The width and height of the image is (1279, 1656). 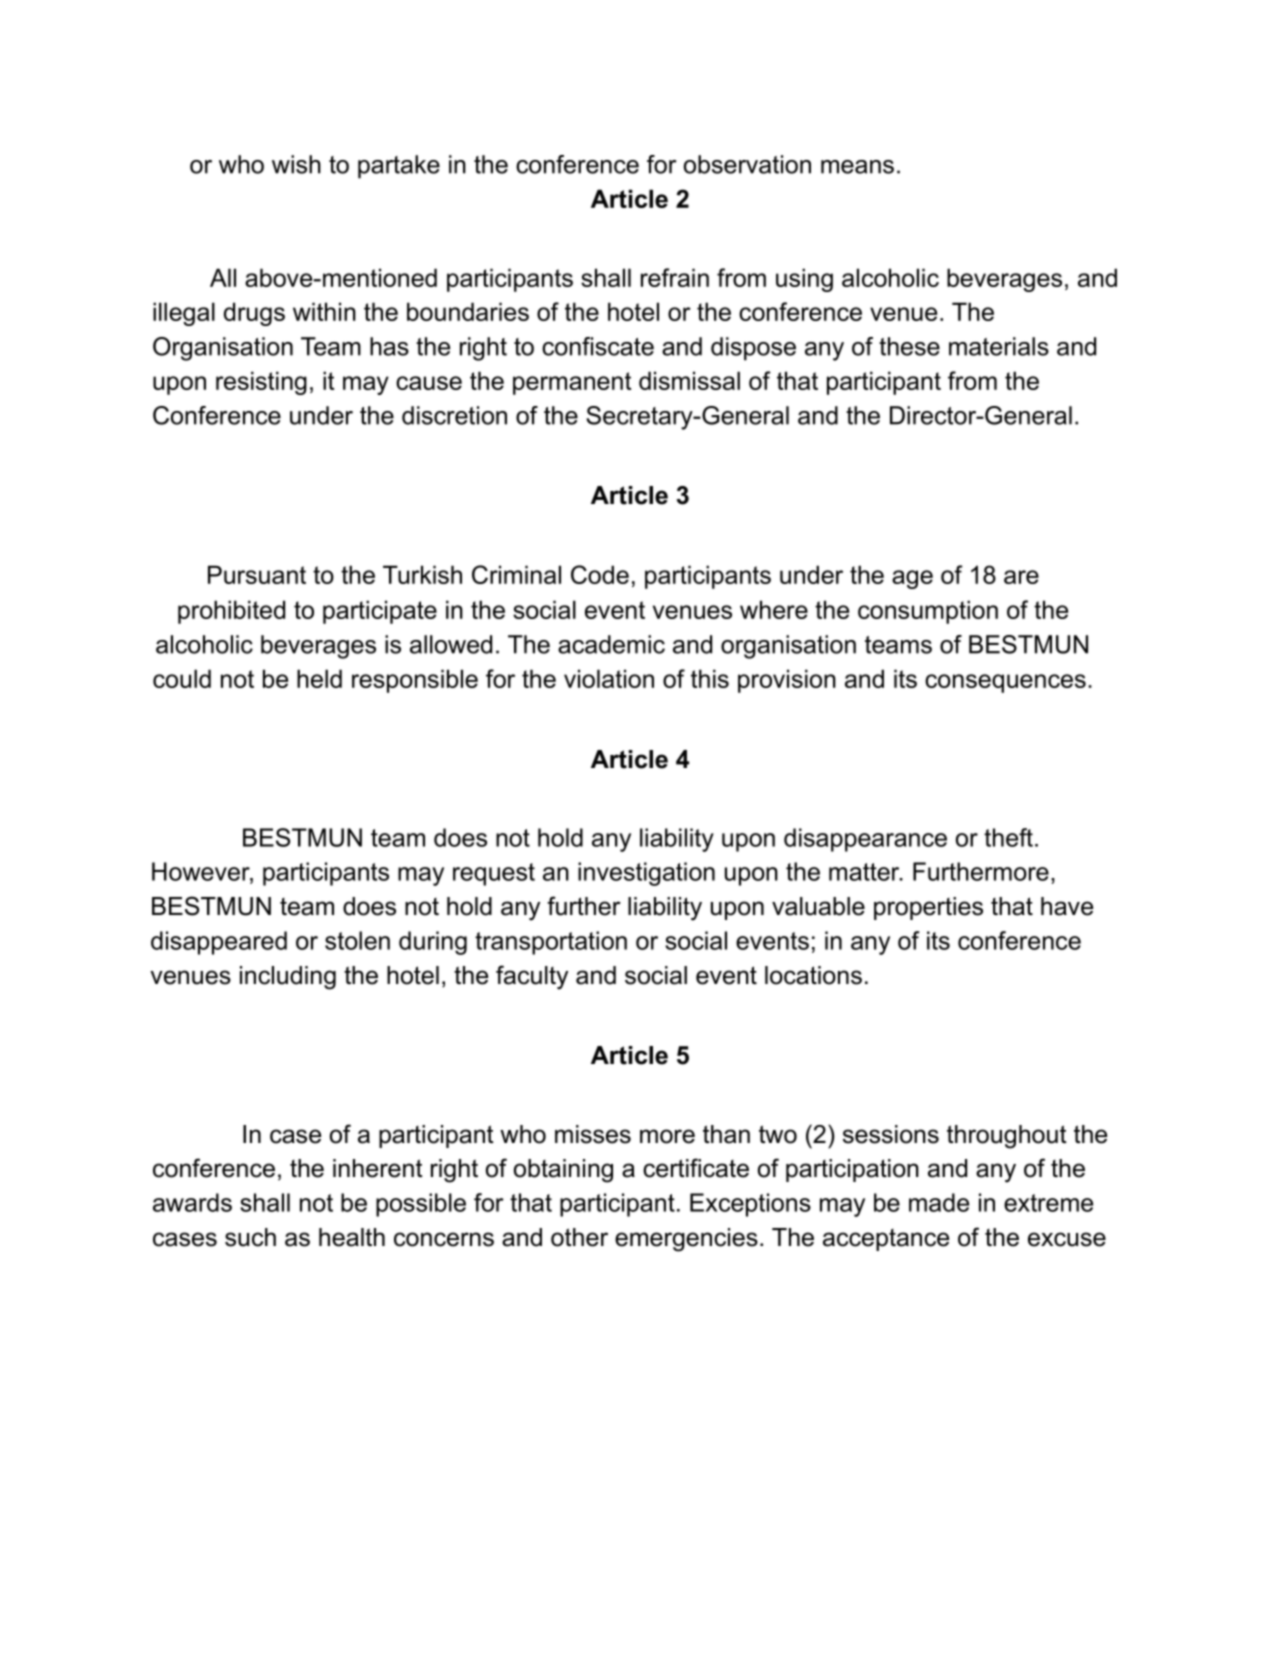 What do you see at coordinates (747, 164) in the image?
I see `observation` at bounding box center [747, 164].
